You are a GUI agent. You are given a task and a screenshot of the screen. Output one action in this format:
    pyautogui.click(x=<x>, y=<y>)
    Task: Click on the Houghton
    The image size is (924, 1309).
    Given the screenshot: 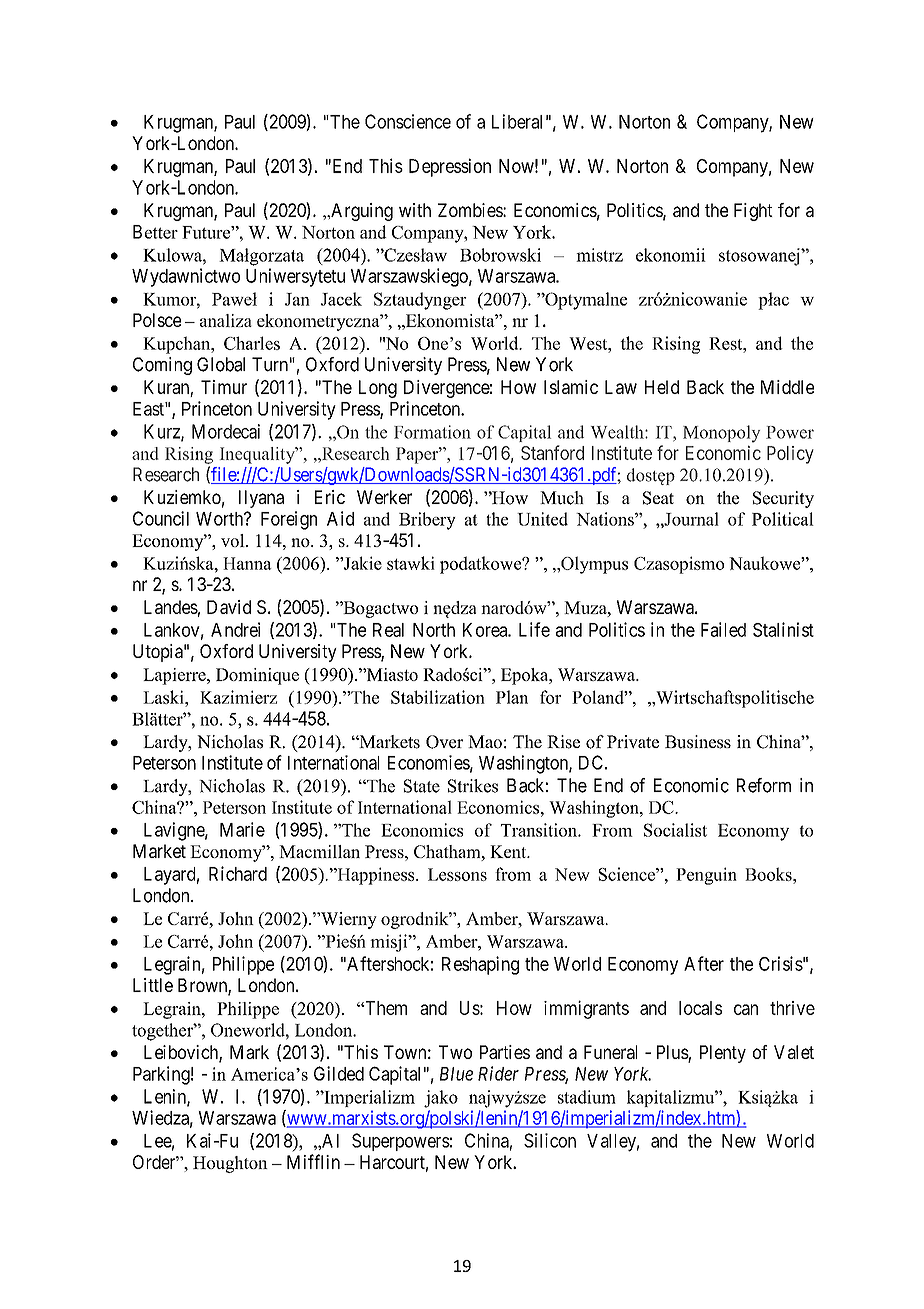 What is the action you would take?
    pyautogui.click(x=230, y=1164)
